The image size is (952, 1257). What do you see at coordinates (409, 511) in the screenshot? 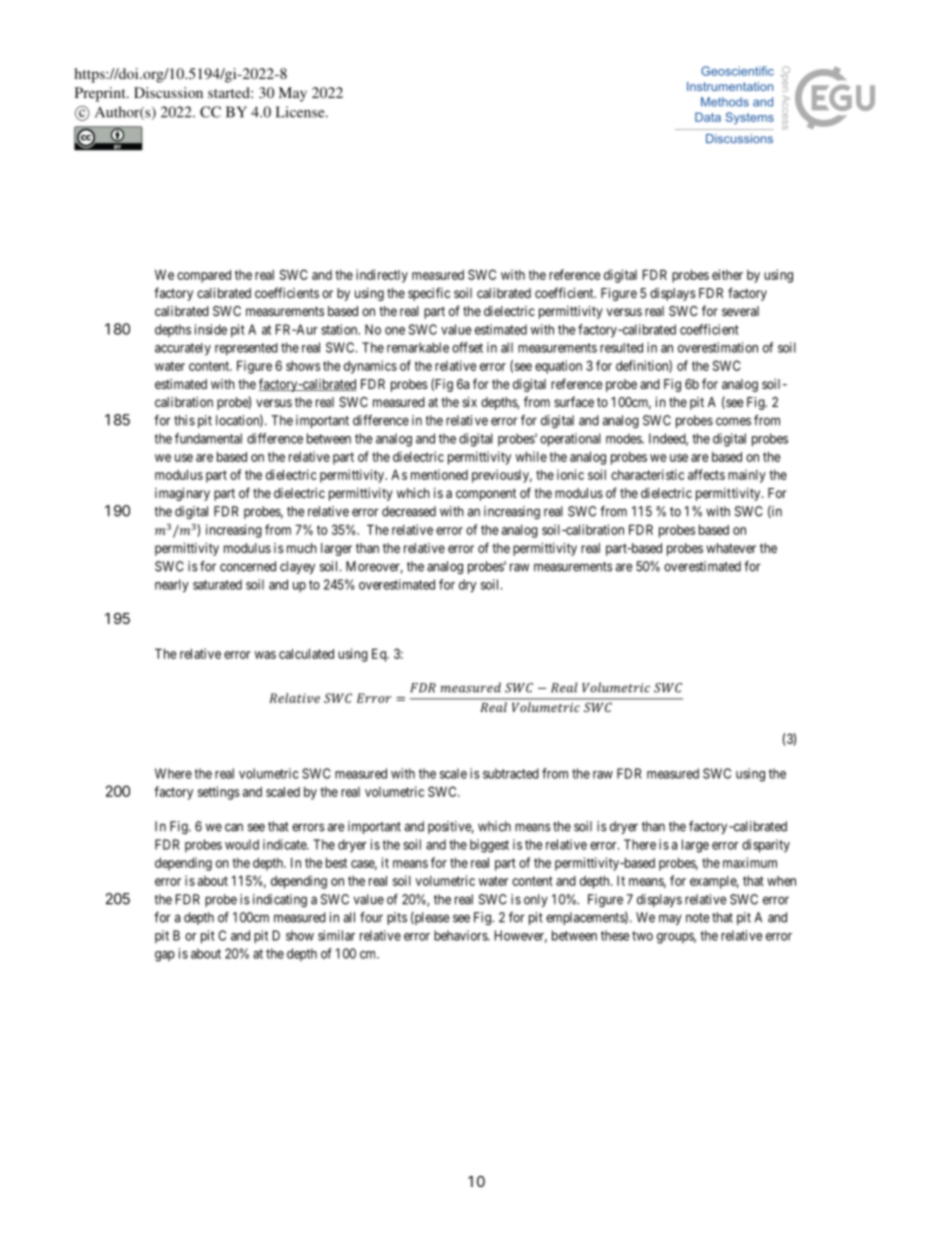
I see `decreased` at bounding box center [409, 511].
